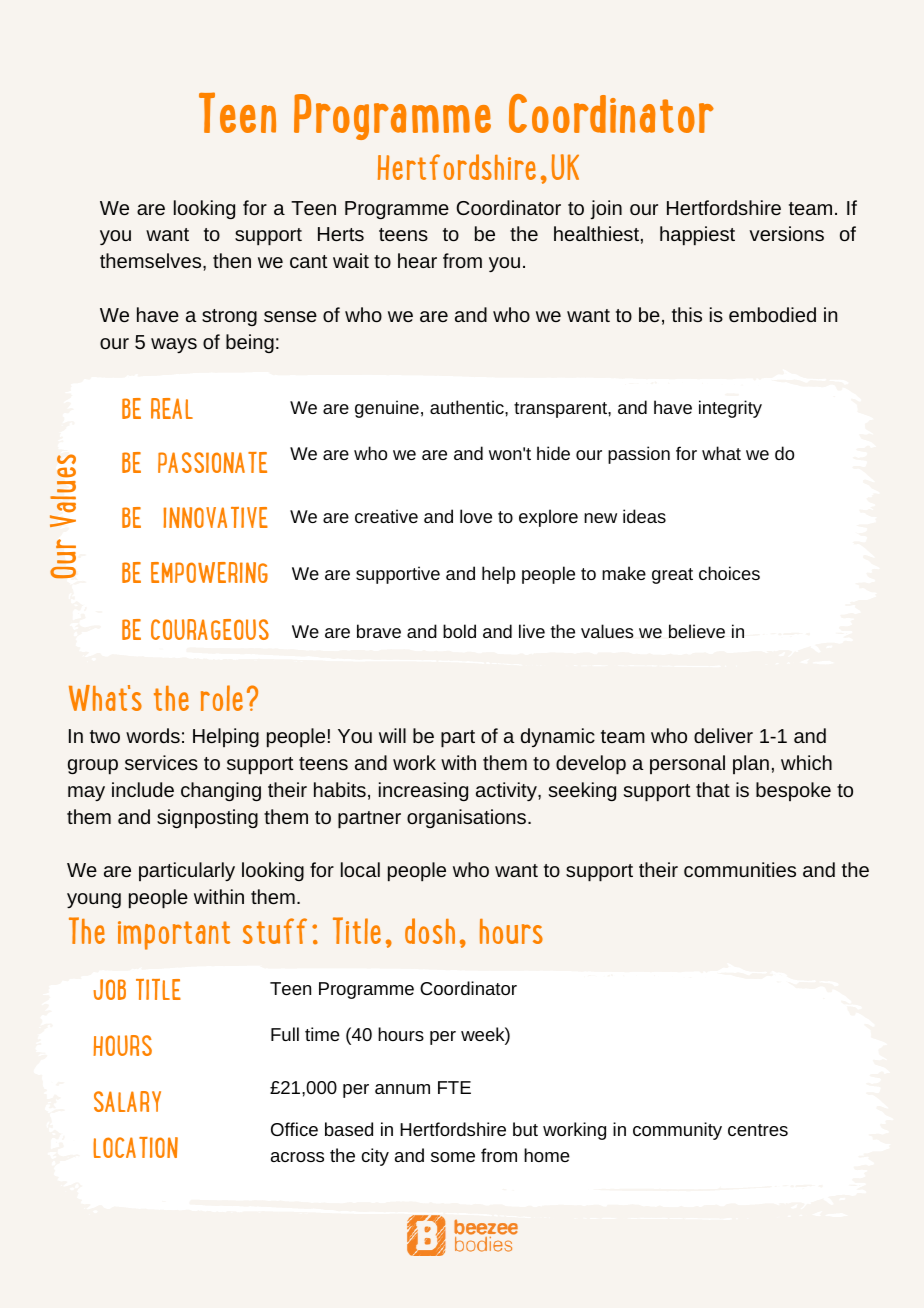  Describe the element at coordinates (417, 260) in the image. I see `hear` at that location.
